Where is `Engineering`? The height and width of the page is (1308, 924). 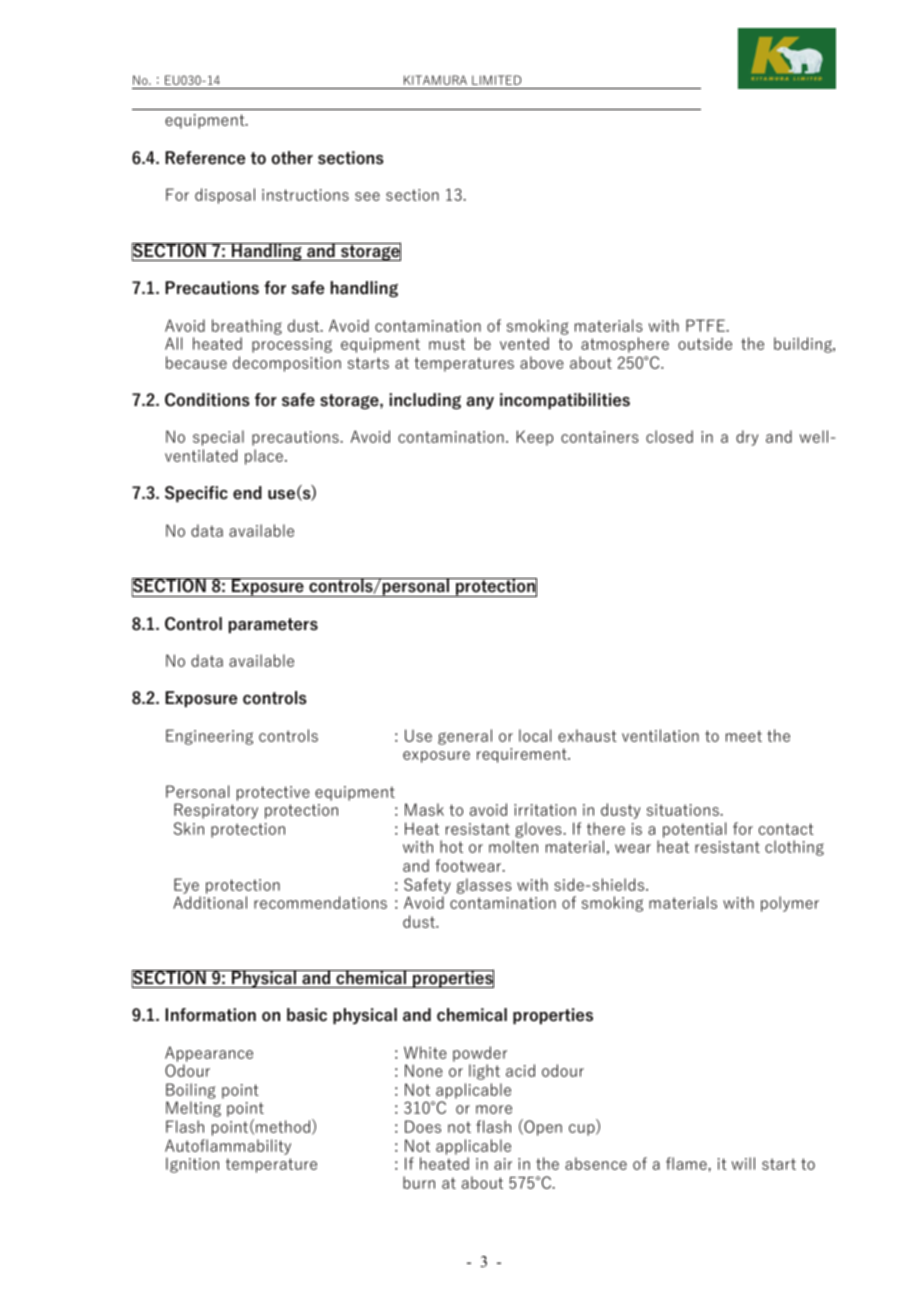 Engineering is located at coordinates (209, 737).
